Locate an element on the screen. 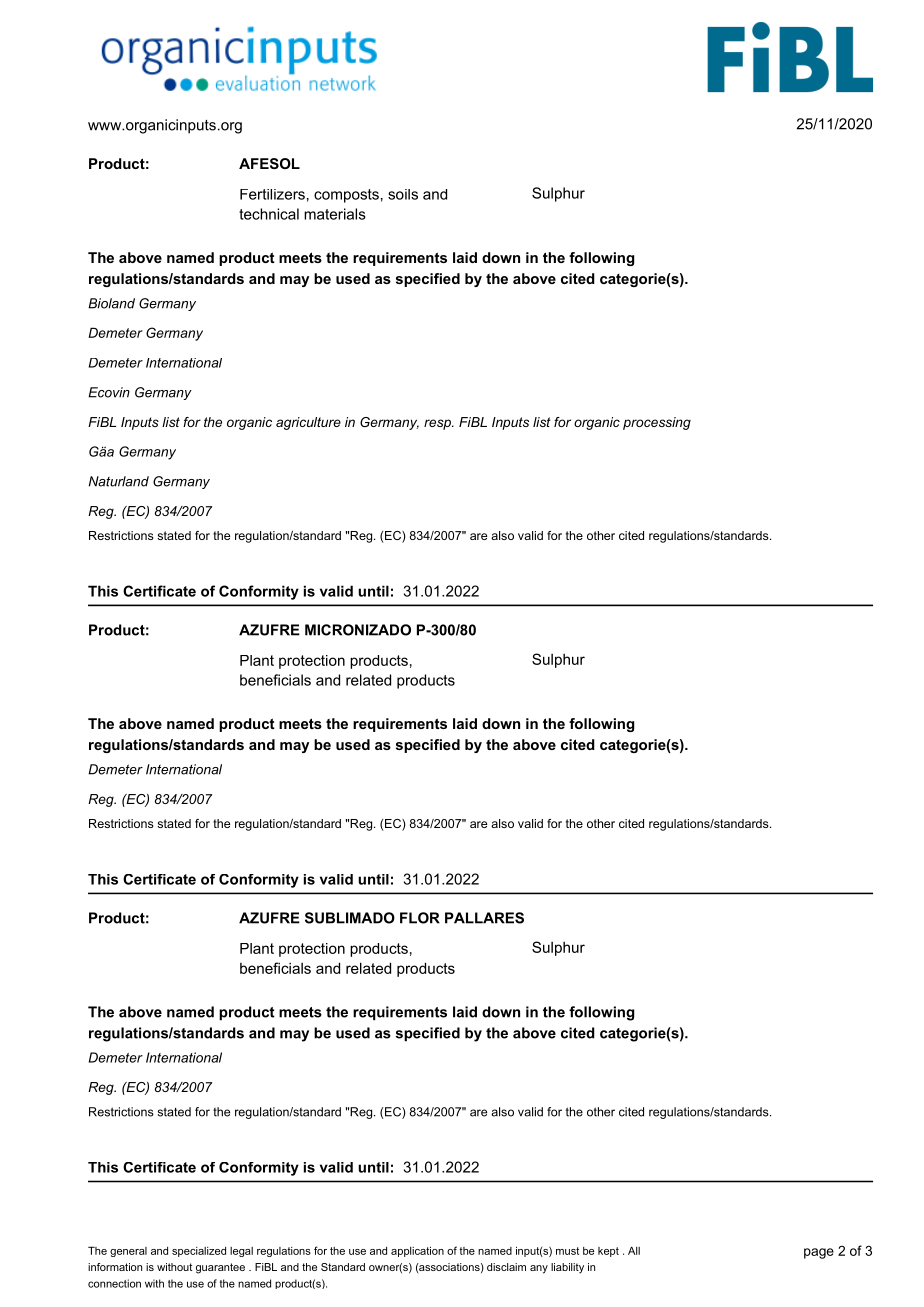  FLOR is located at coordinates (420, 918).
